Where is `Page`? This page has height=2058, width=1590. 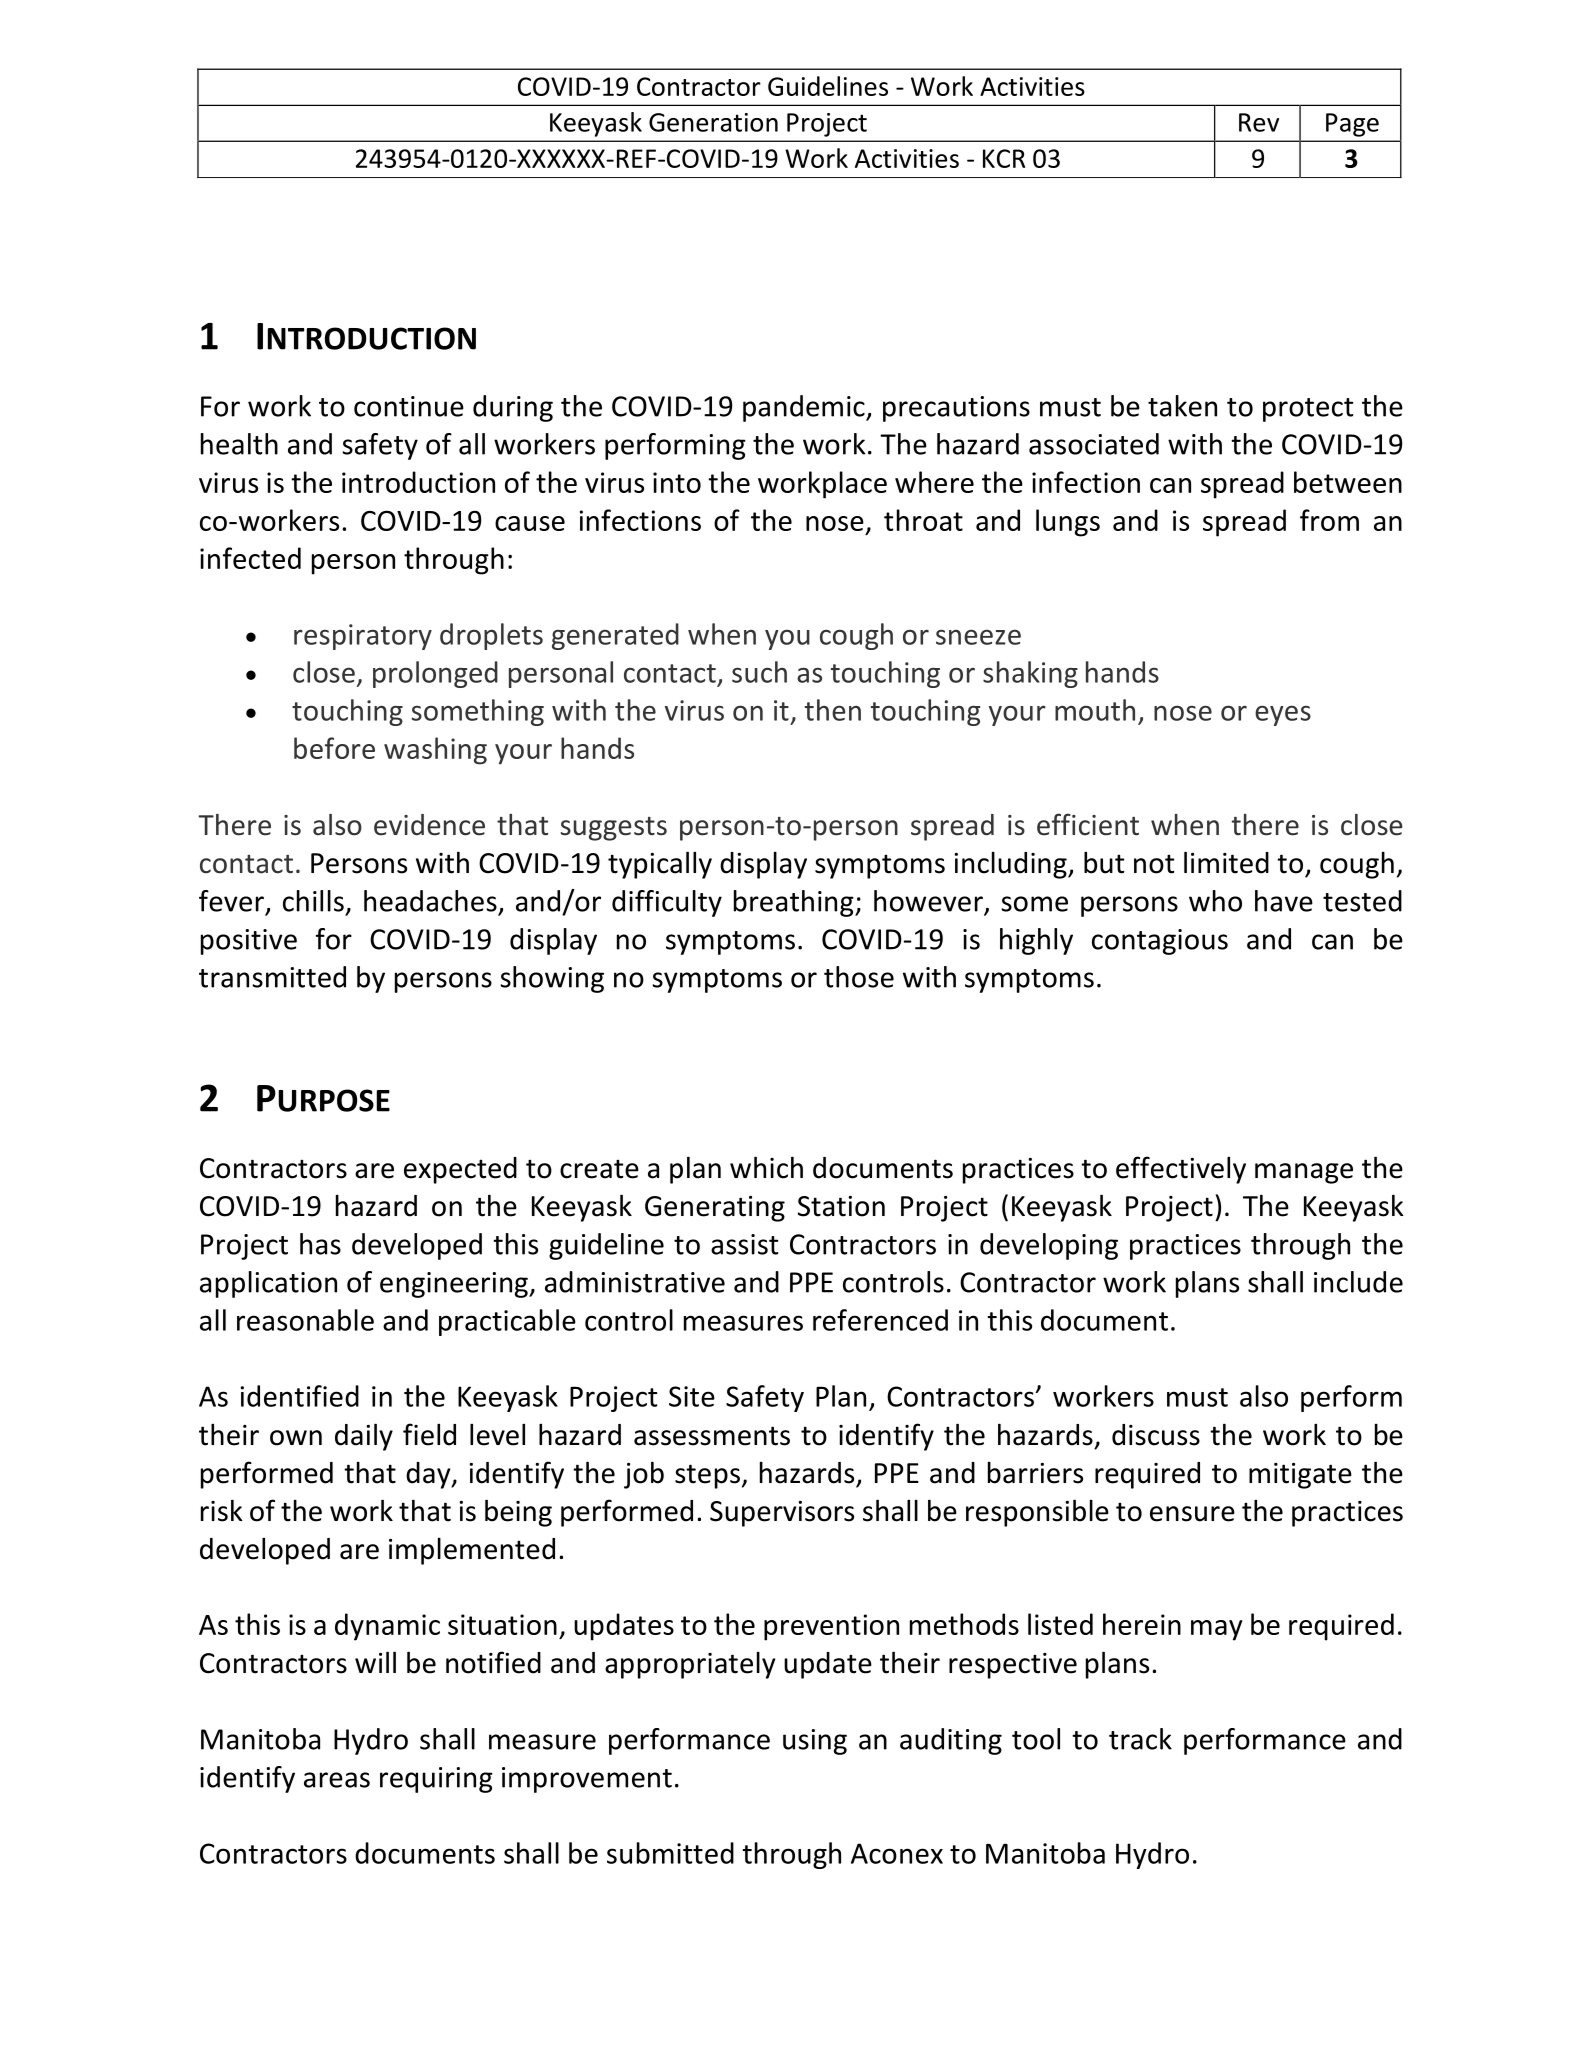
Page is located at coordinates (1352, 125).
